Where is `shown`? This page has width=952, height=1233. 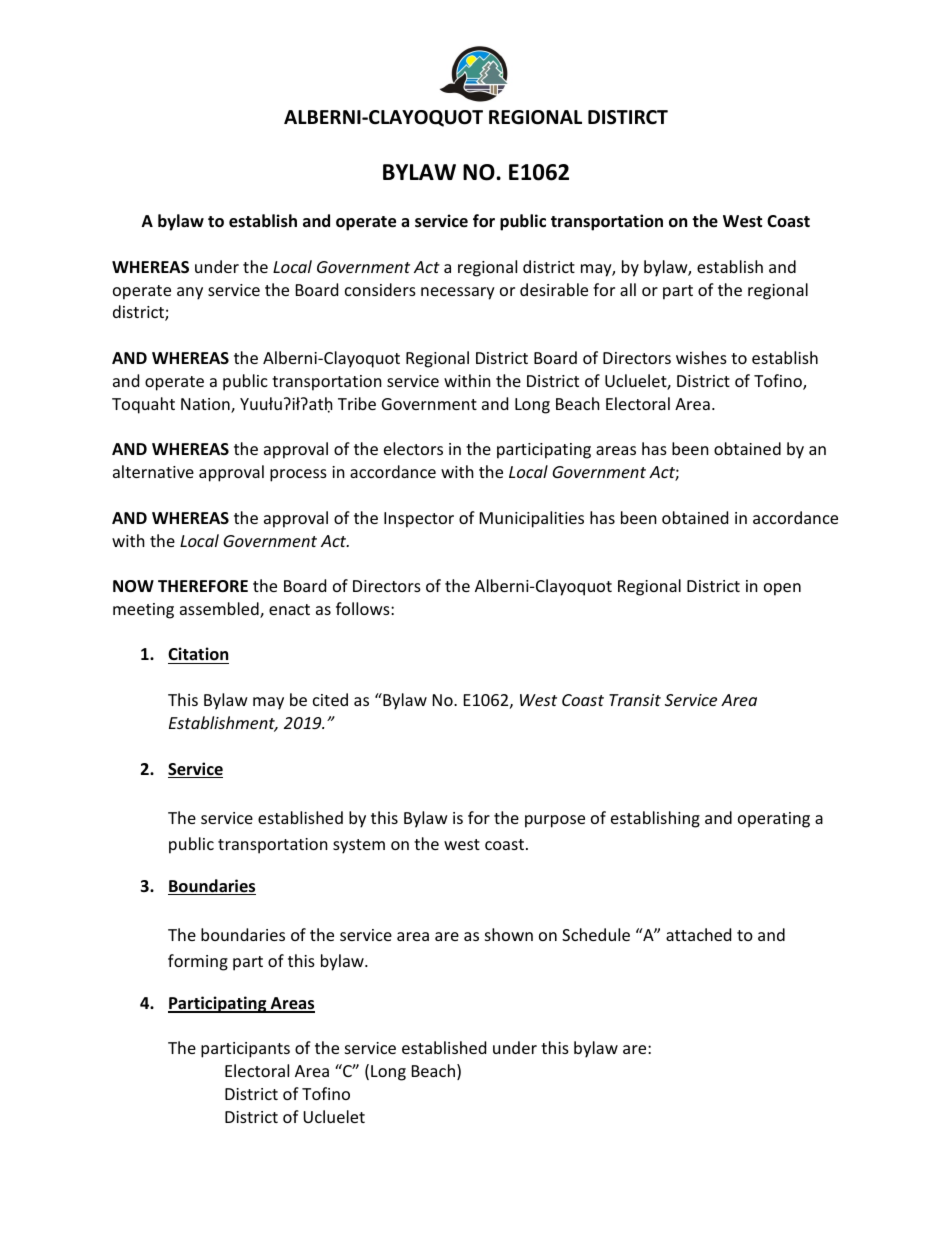
shown is located at coordinates (509, 934).
